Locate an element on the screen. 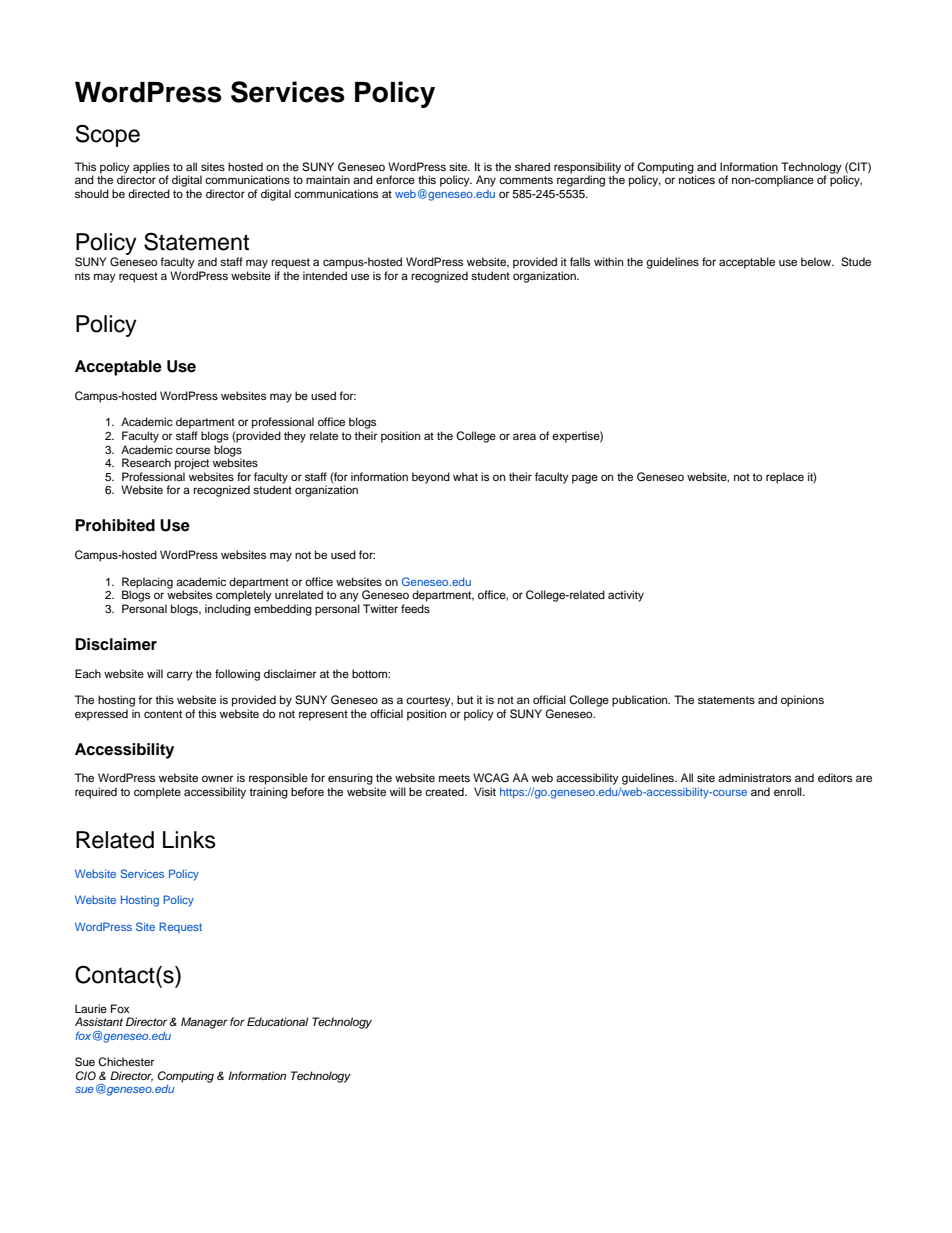  responsibility is located at coordinates (587, 169).
